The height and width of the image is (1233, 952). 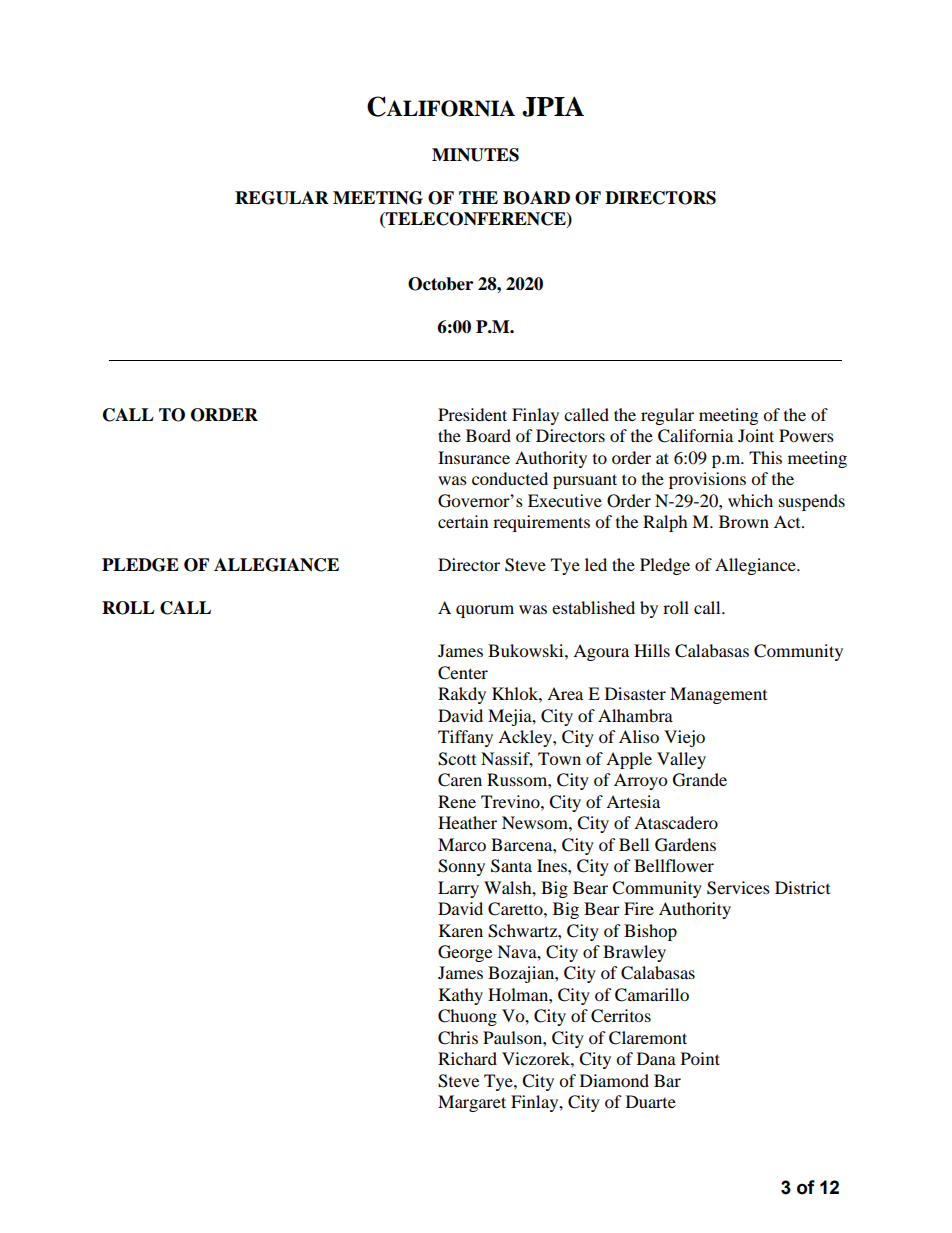 What do you see at coordinates (474, 457) in the image?
I see `Insurance` at bounding box center [474, 457].
